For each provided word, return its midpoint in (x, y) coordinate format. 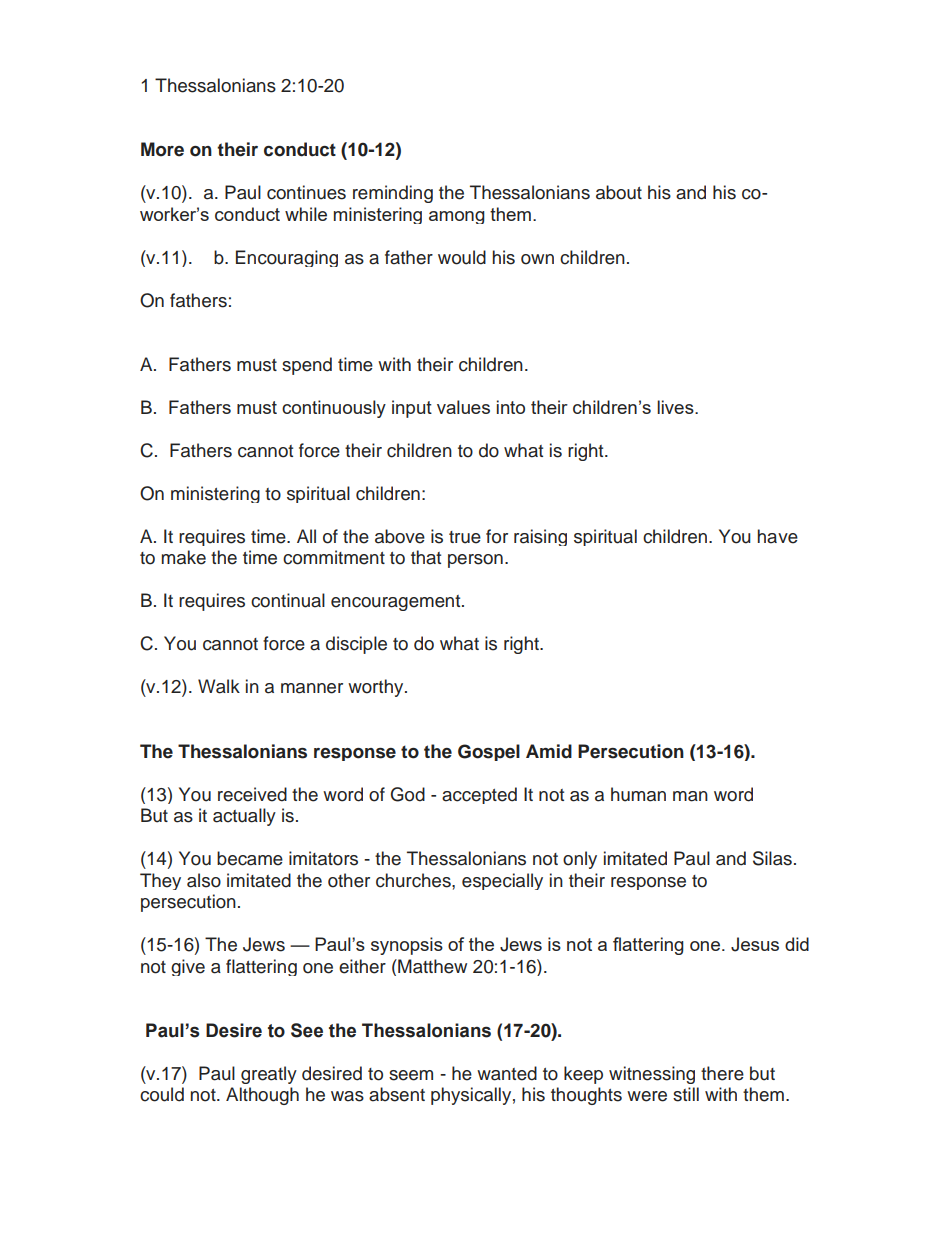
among (457, 217)
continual (288, 600)
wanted (507, 1073)
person (475, 561)
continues (306, 192)
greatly (269, 1075)
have (777, 536)
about (619, 192)
